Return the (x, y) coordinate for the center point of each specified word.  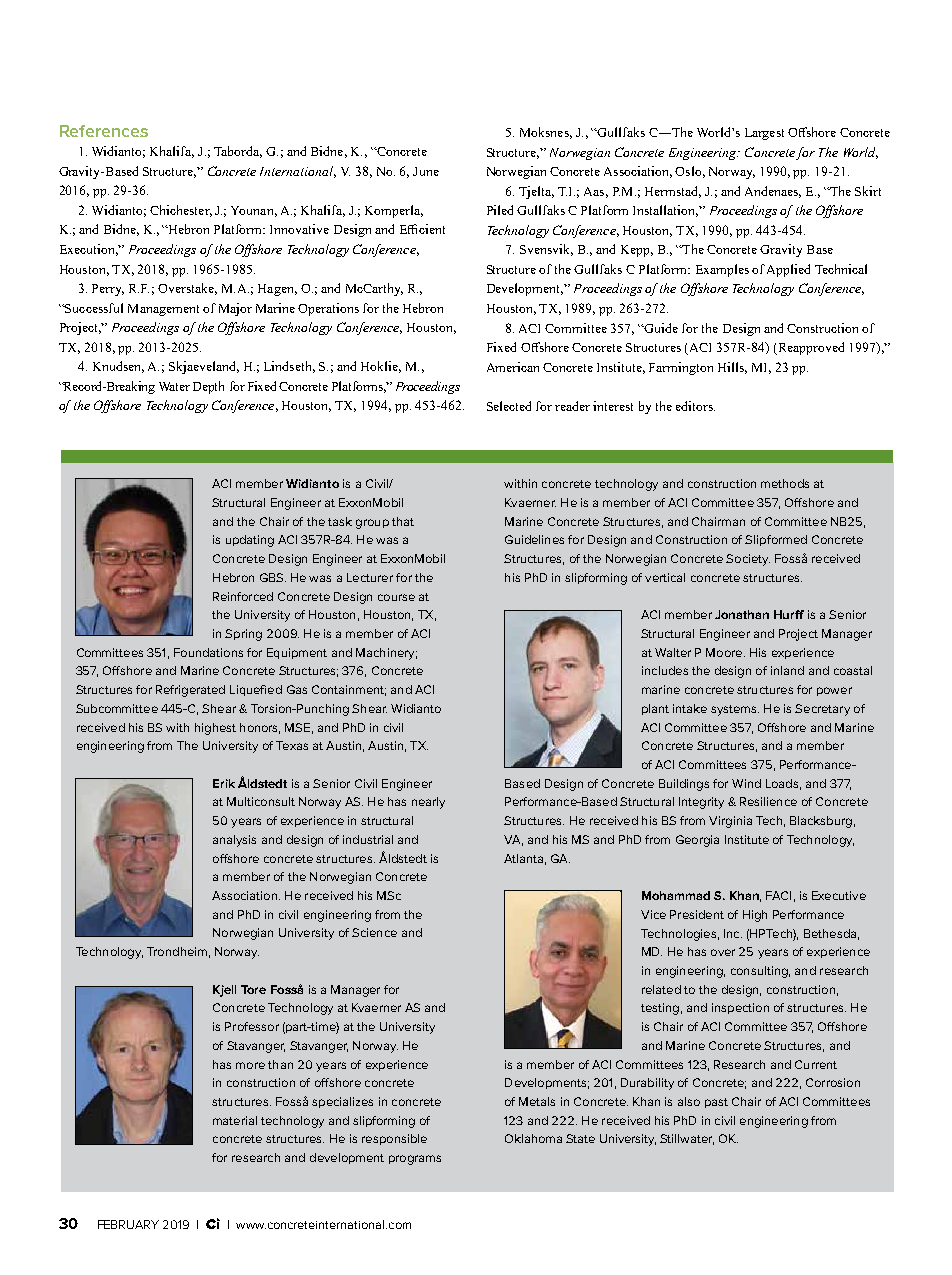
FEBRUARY (128, 1224)
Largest (764, 134)
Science (374, 932)
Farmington (681, 368)
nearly (428, 803)
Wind (746, 783)
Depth (208, 387)
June (426, 171)
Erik (224, 783)
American (513, 367)
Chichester (181, 211)
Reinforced (243, 596)
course (396, 597)
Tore (253, 989)
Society (748, 560)
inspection (740, 1008)
